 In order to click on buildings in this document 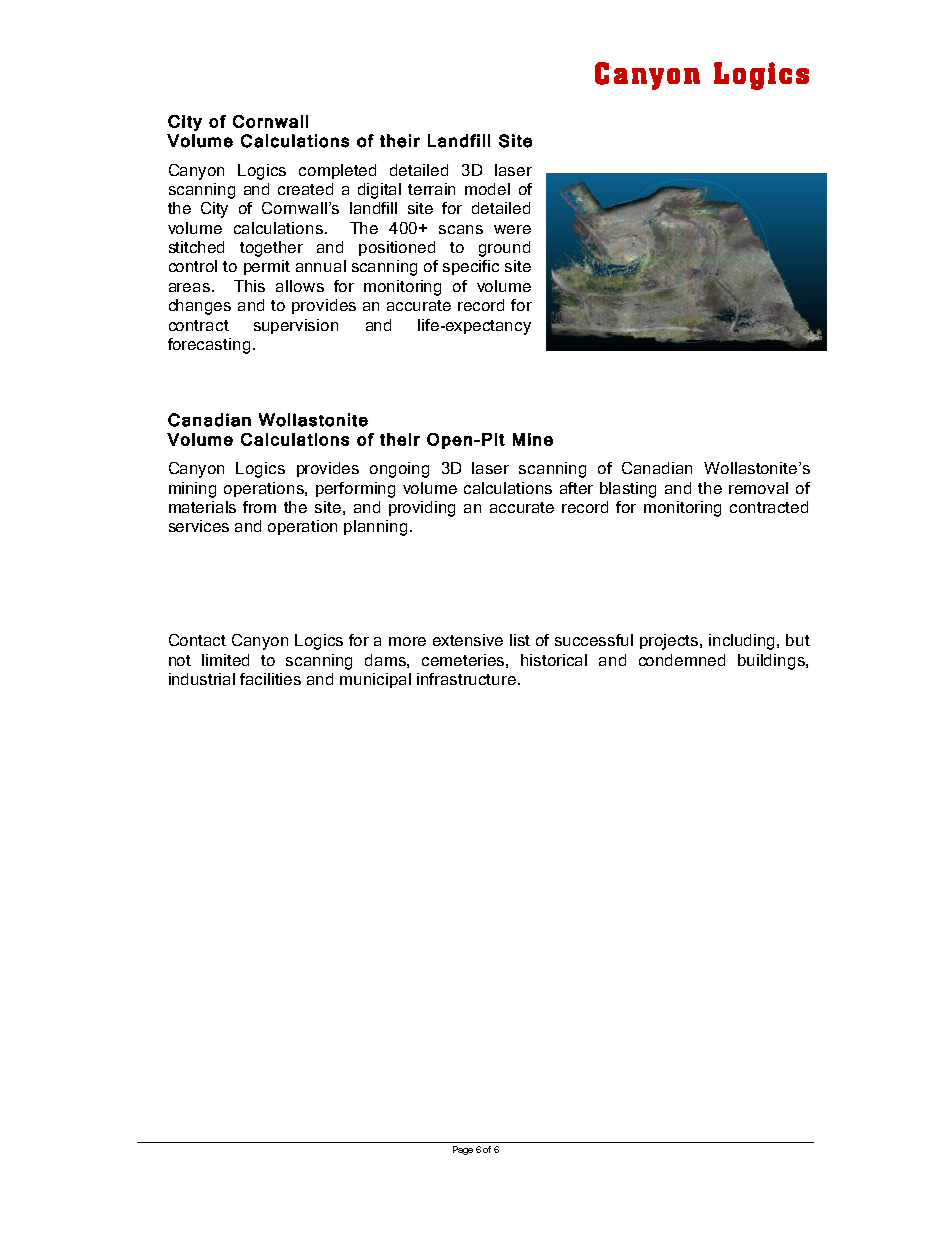, I will do `click(772, 662)`.
